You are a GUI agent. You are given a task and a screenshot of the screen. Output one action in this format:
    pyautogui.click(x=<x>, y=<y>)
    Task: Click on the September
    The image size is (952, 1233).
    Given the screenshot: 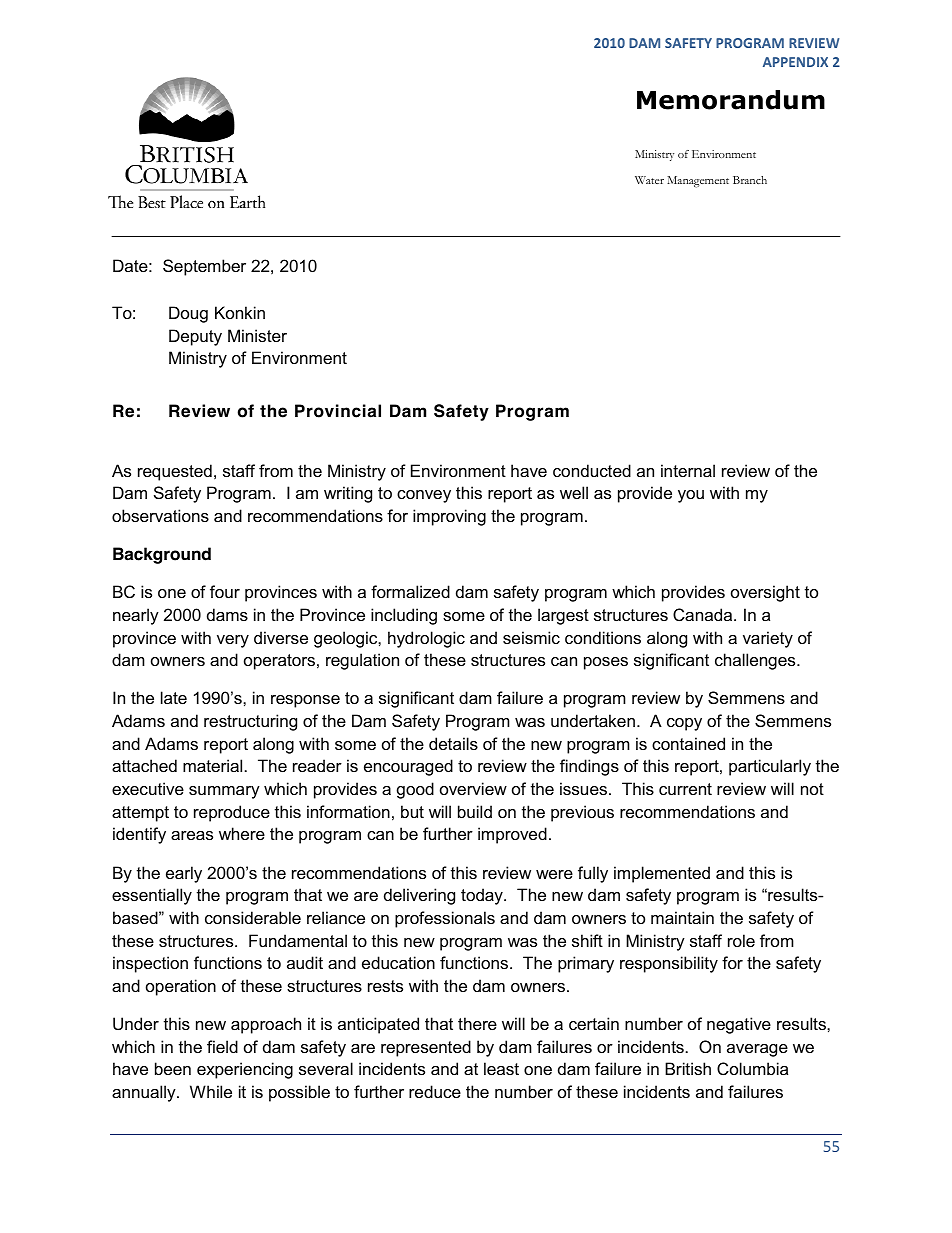 What is the action you would take?
    pyautogui.click(x=204, y=267)
